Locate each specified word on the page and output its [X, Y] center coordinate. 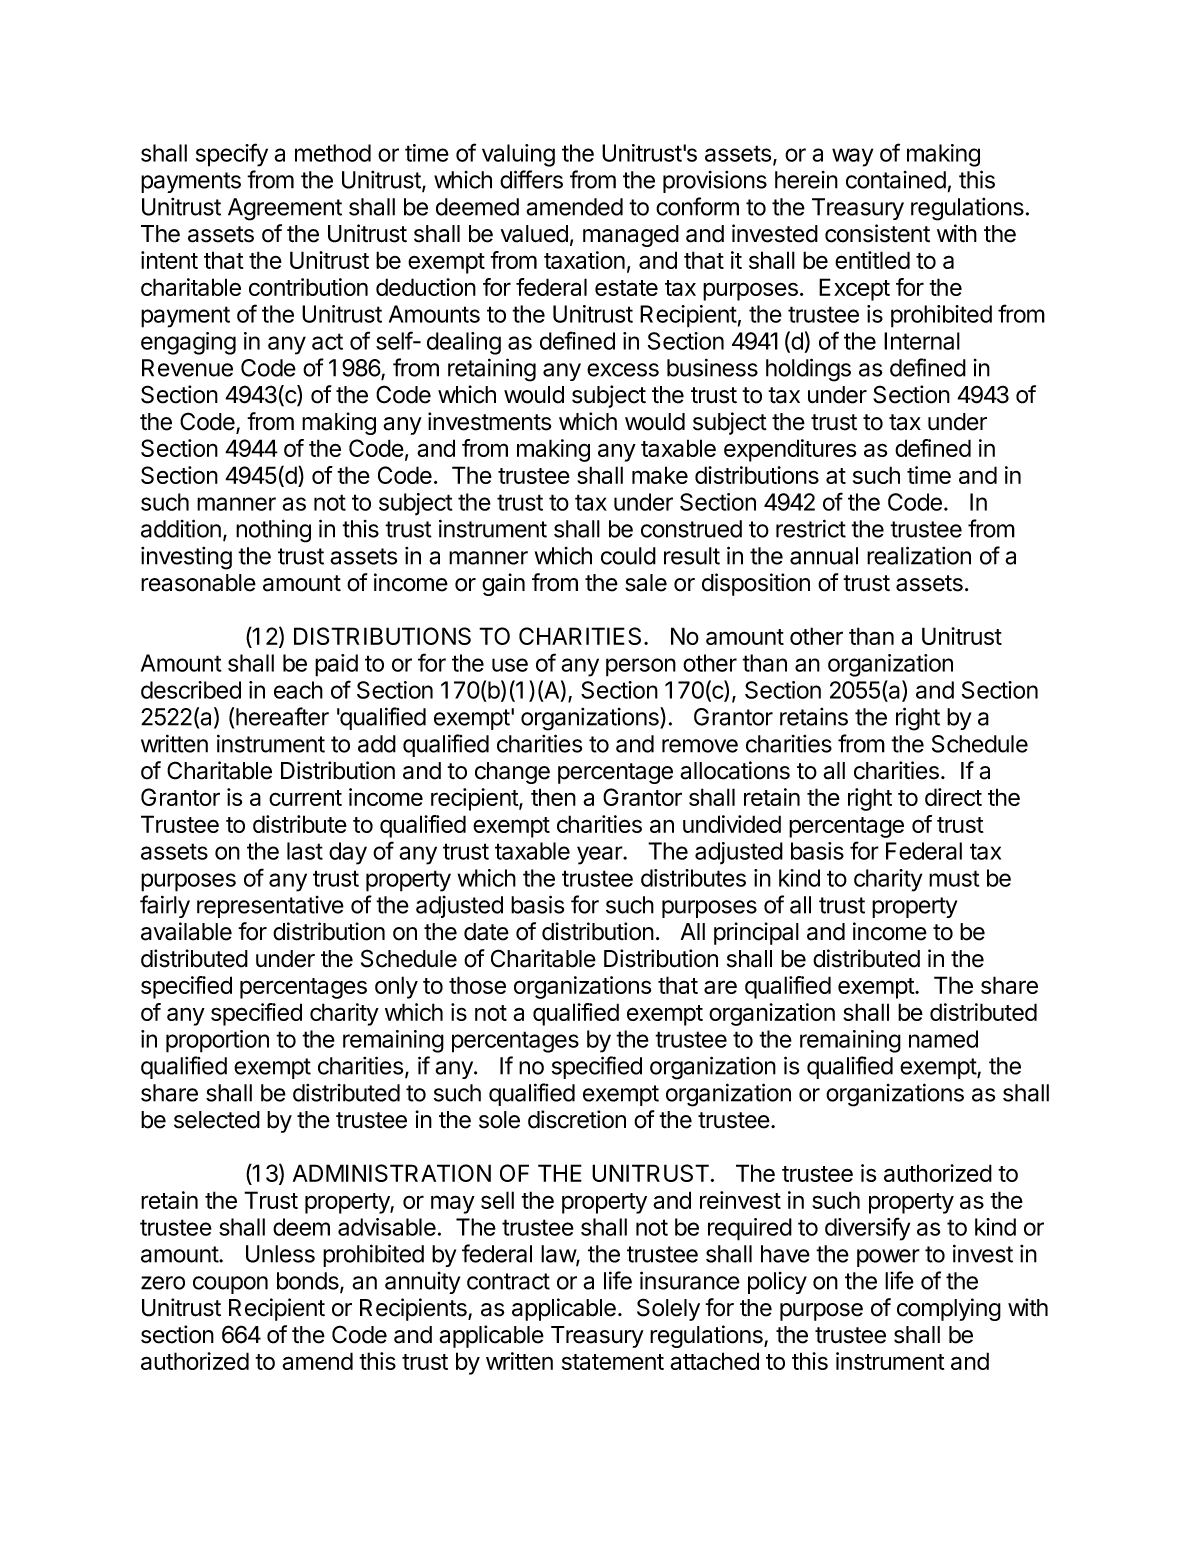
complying [949, 1309]
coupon [230, 1285]
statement [613, 1362]
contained [896, 180]
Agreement [285, 209]
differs [531, 179]
